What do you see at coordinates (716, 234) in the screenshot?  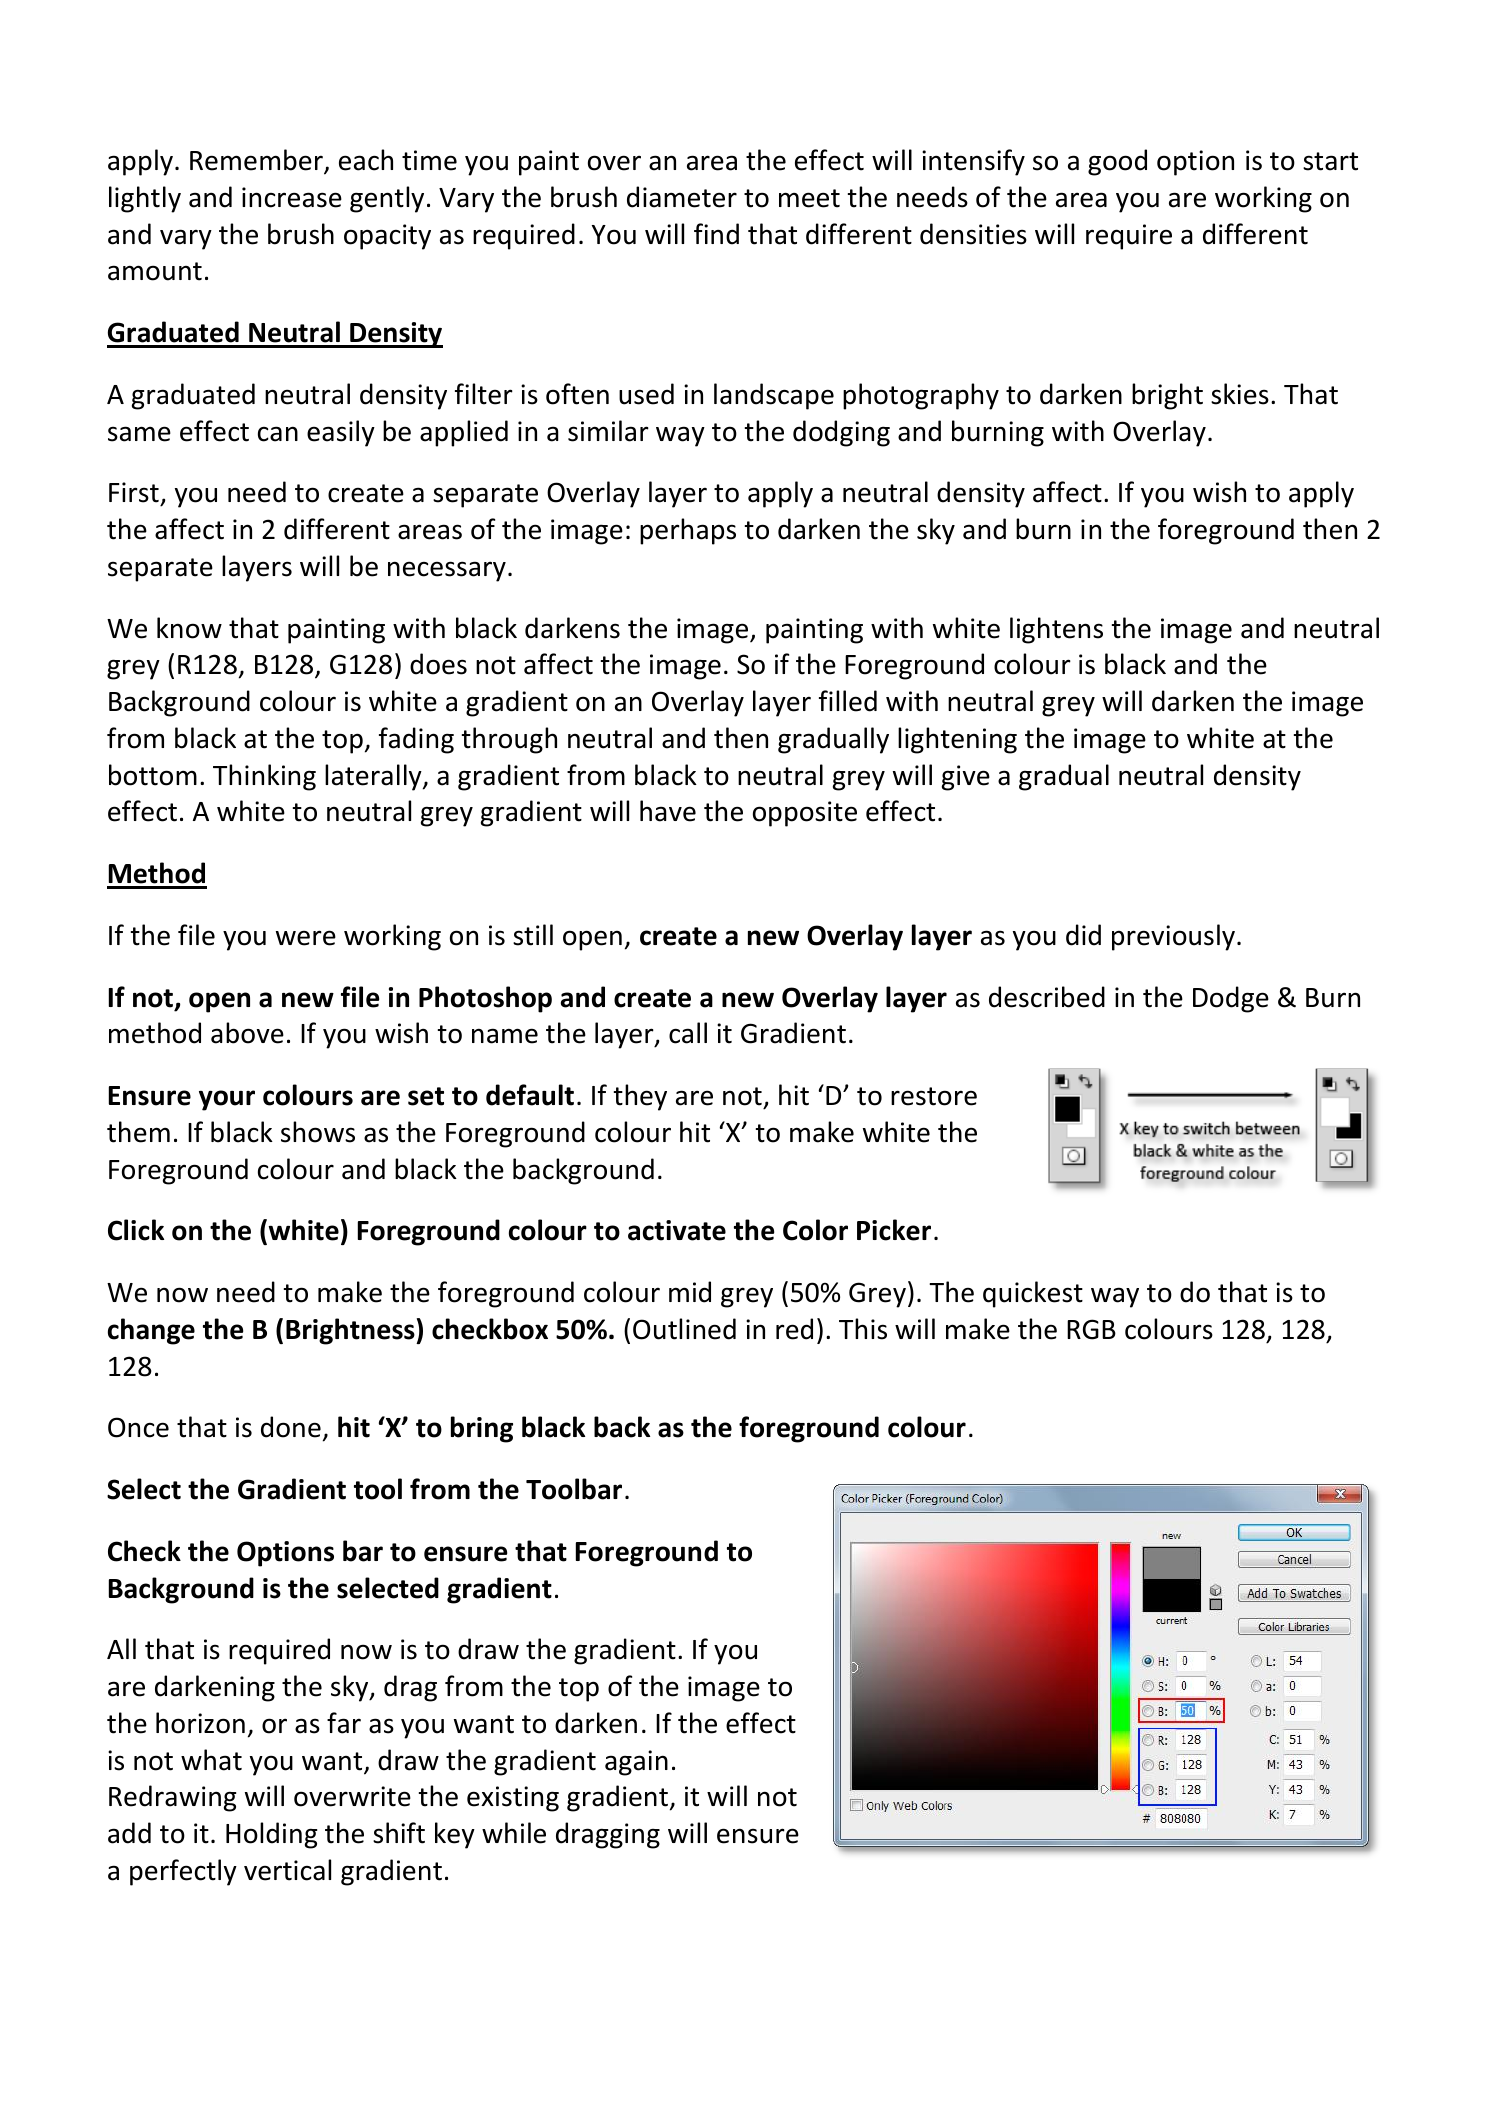 I see `find` at bounding box center [716, 234].
